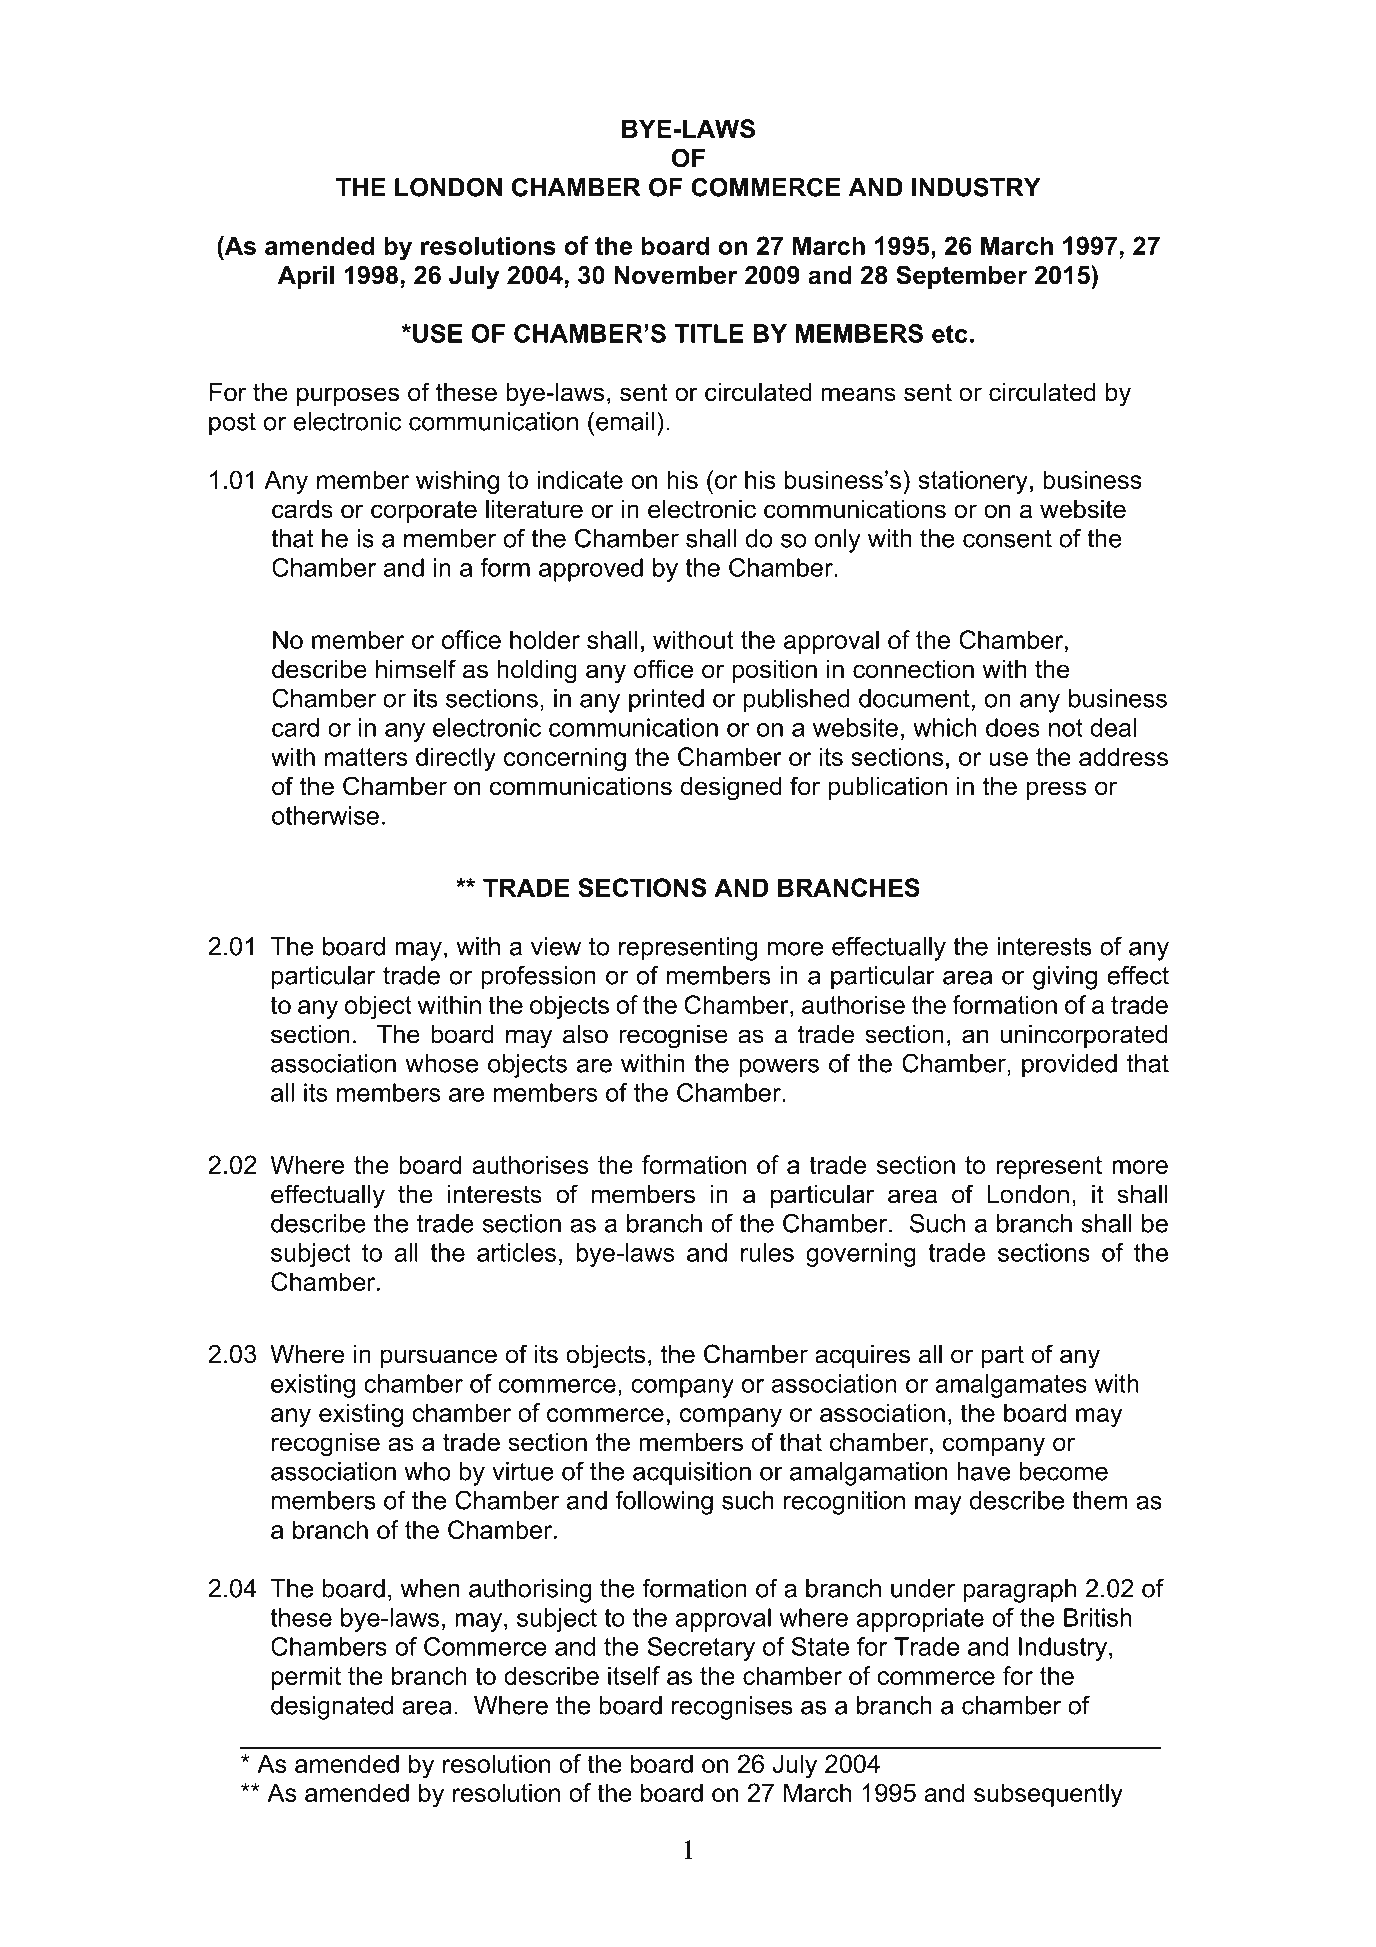 This page has width=1376, height=1947. What do you see at coordinates (634, 1675) in the page?
I see `itself` at bounding box center [634, 1675].
